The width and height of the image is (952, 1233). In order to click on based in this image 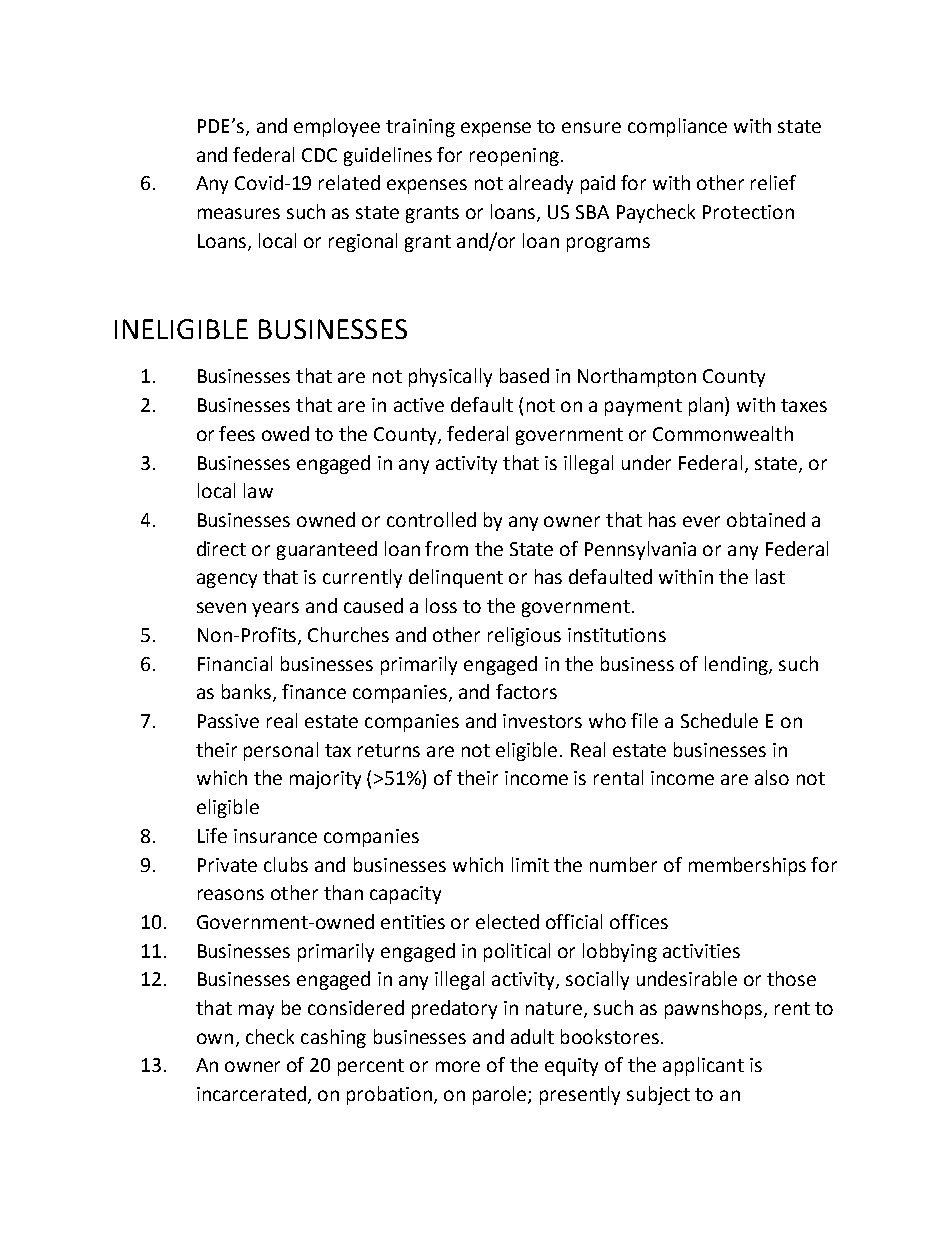, I will do `click(524, 375)`.
